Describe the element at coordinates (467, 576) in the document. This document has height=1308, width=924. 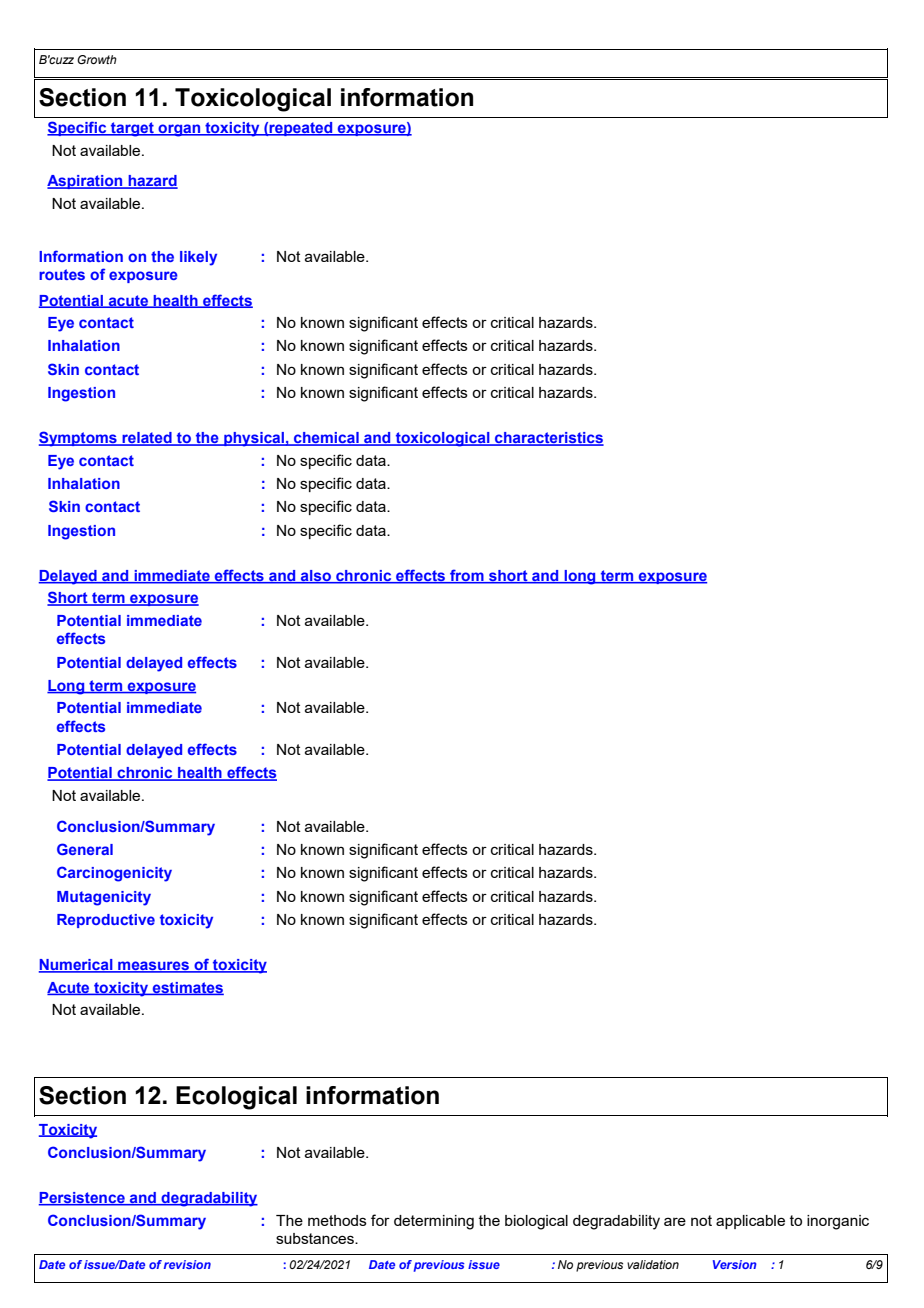
I see `from` at that location.
